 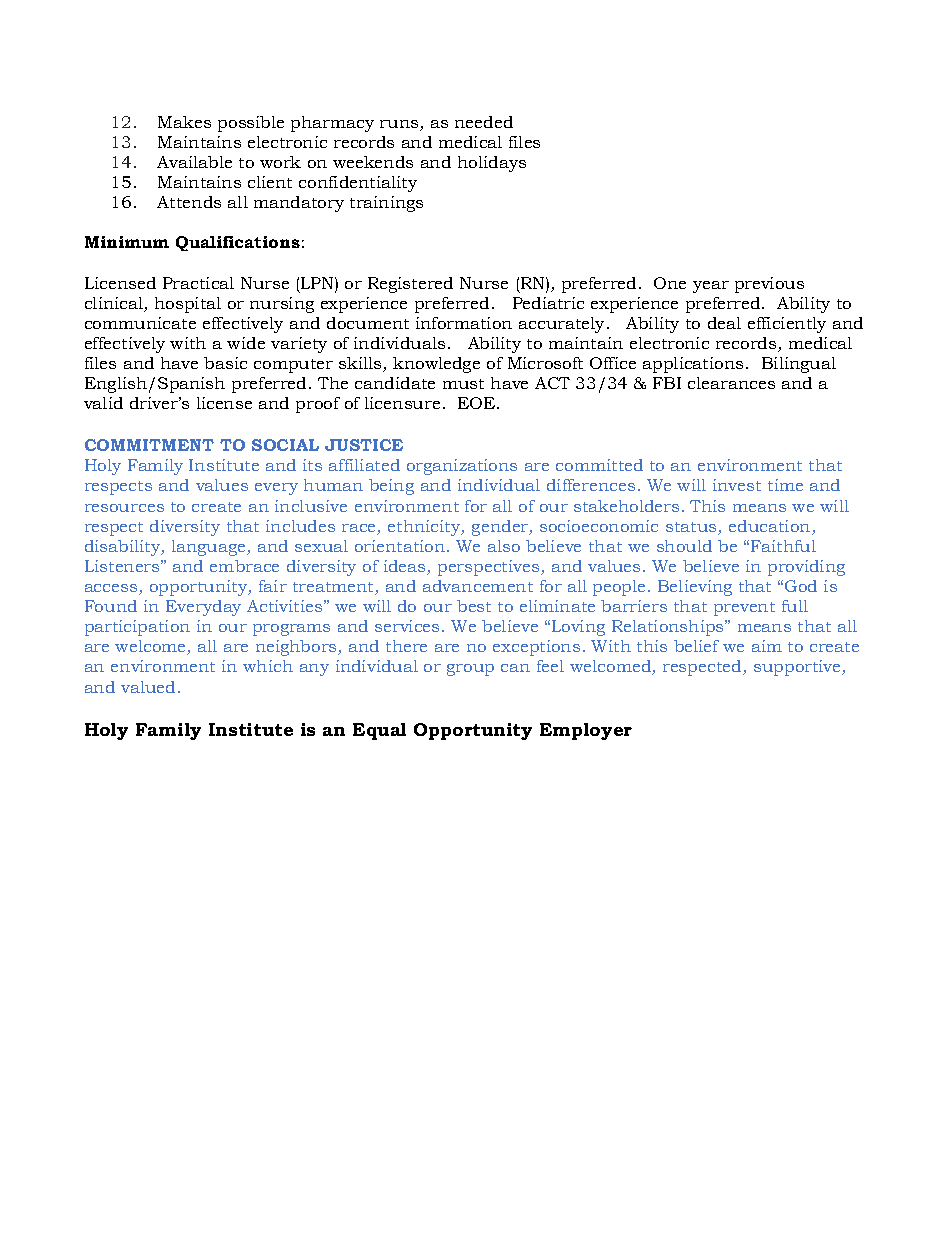 What do you see at coordinates (711, 287) in the page?
I see `year` at bounding box center [711, 287].
